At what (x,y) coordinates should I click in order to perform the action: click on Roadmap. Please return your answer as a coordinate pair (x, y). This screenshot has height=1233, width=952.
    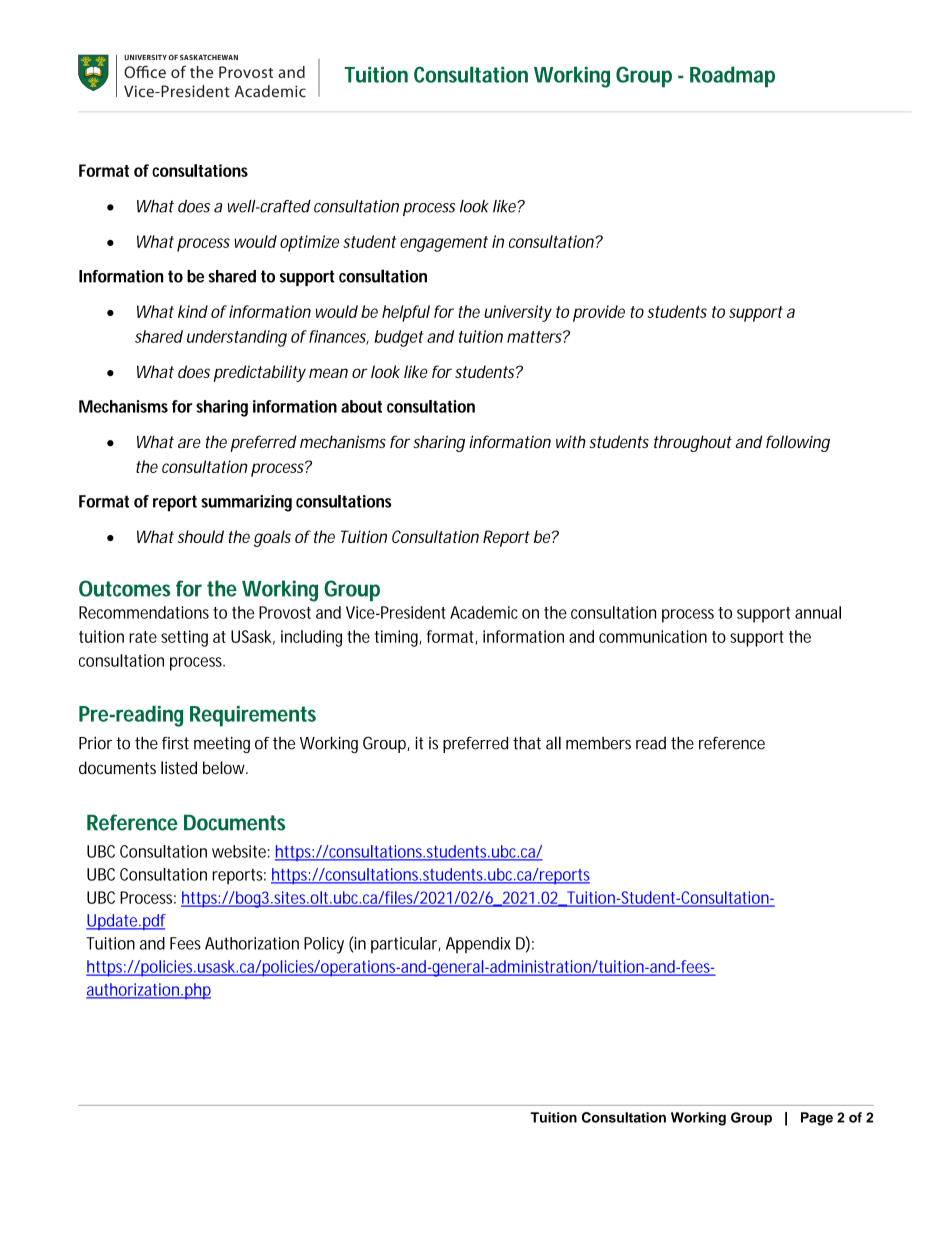
    Looking at the image, I should click on (732, 77).
